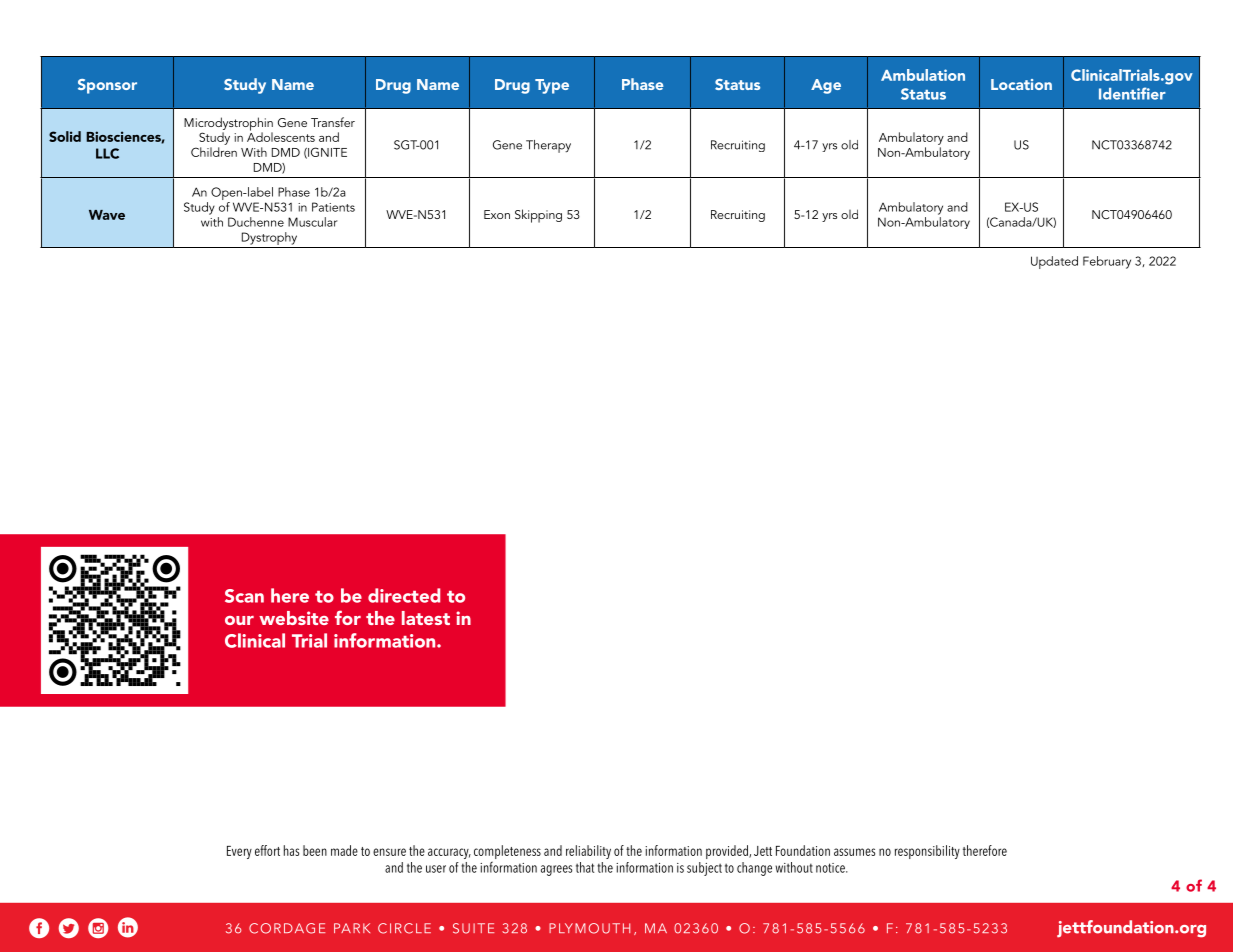  Describe the element at coordinates (244, 596) in the page. I see `Scan` at that location.
